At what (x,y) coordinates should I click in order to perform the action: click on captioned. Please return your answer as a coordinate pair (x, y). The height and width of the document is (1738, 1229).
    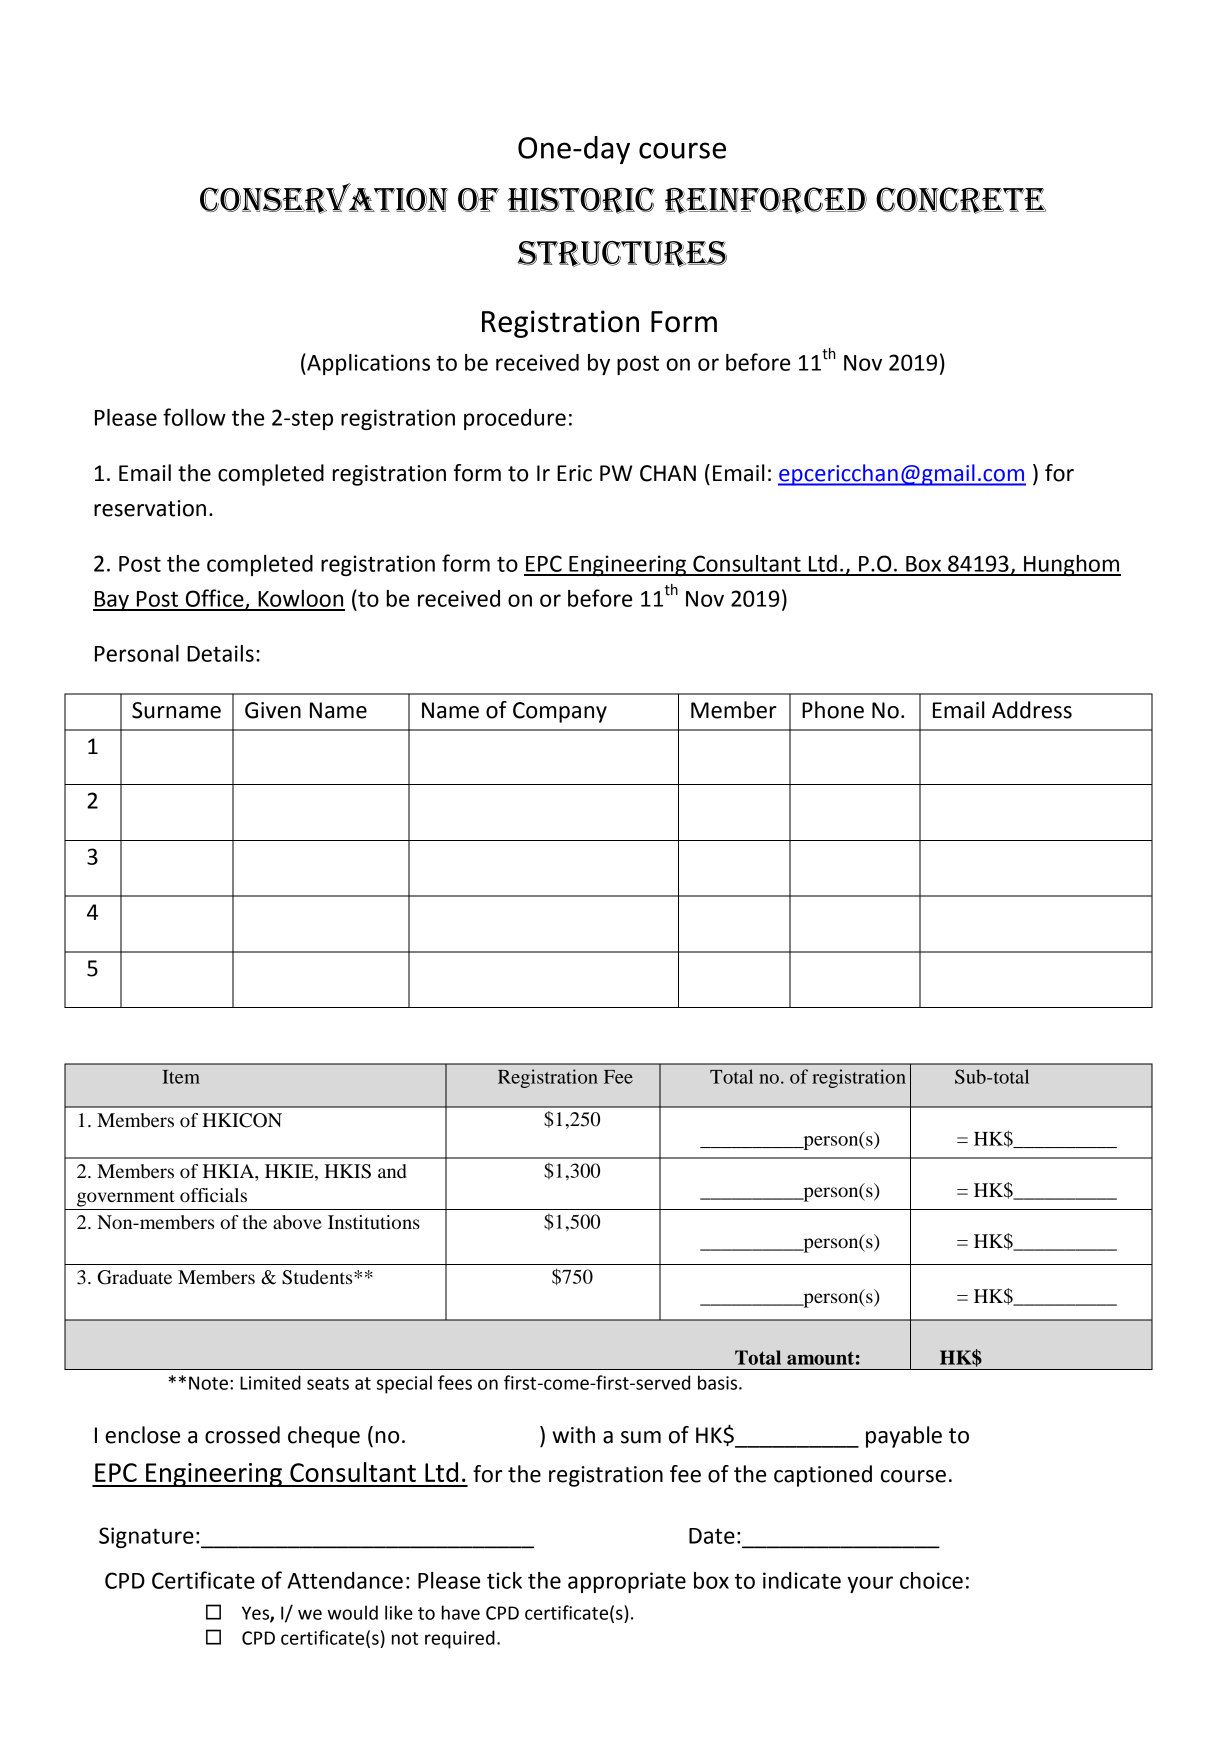
    Looking at the image, I should click on (823, 1476).
